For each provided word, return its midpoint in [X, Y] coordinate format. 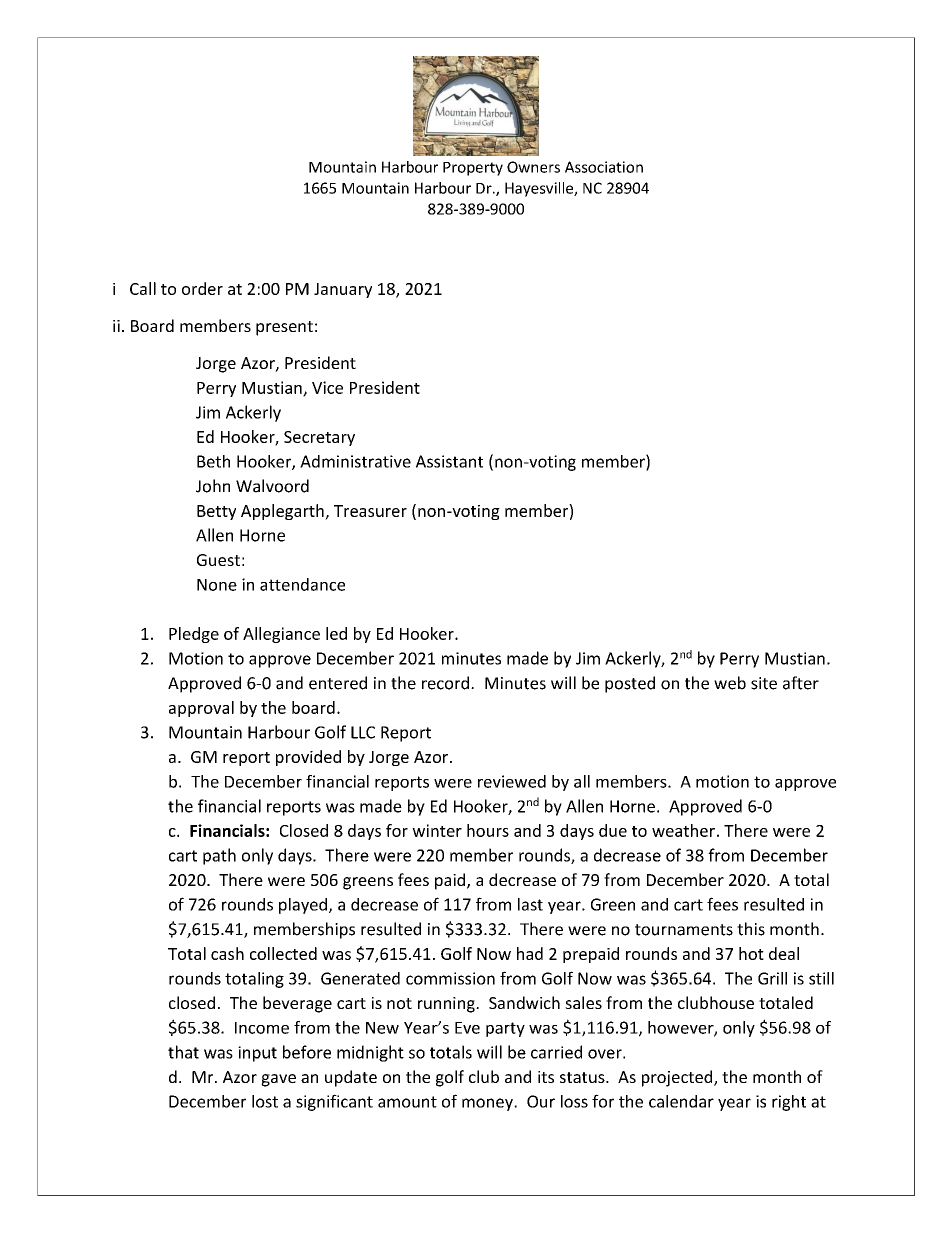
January [343, 290]
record [445, 683]
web [730, 683]
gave [278, 1080]
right [789, 1103]
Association [604, 167]
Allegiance [281, 635]
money [488, 1104]
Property [473, 169]
